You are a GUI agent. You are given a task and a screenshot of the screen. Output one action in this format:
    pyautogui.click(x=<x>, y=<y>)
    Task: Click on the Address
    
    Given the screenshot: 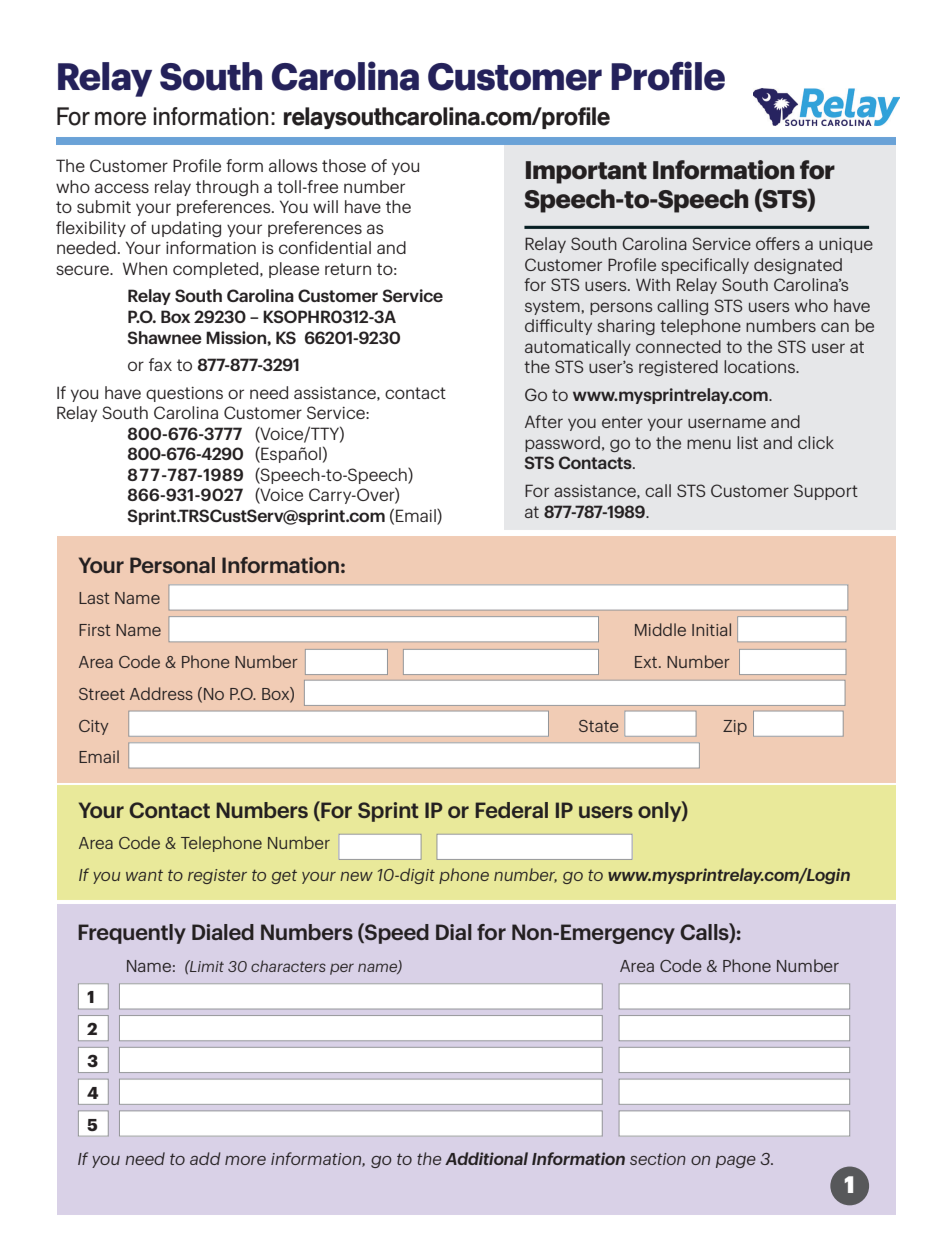 What is the action you would take?
    pyautogui.click(x=161, y=693)
